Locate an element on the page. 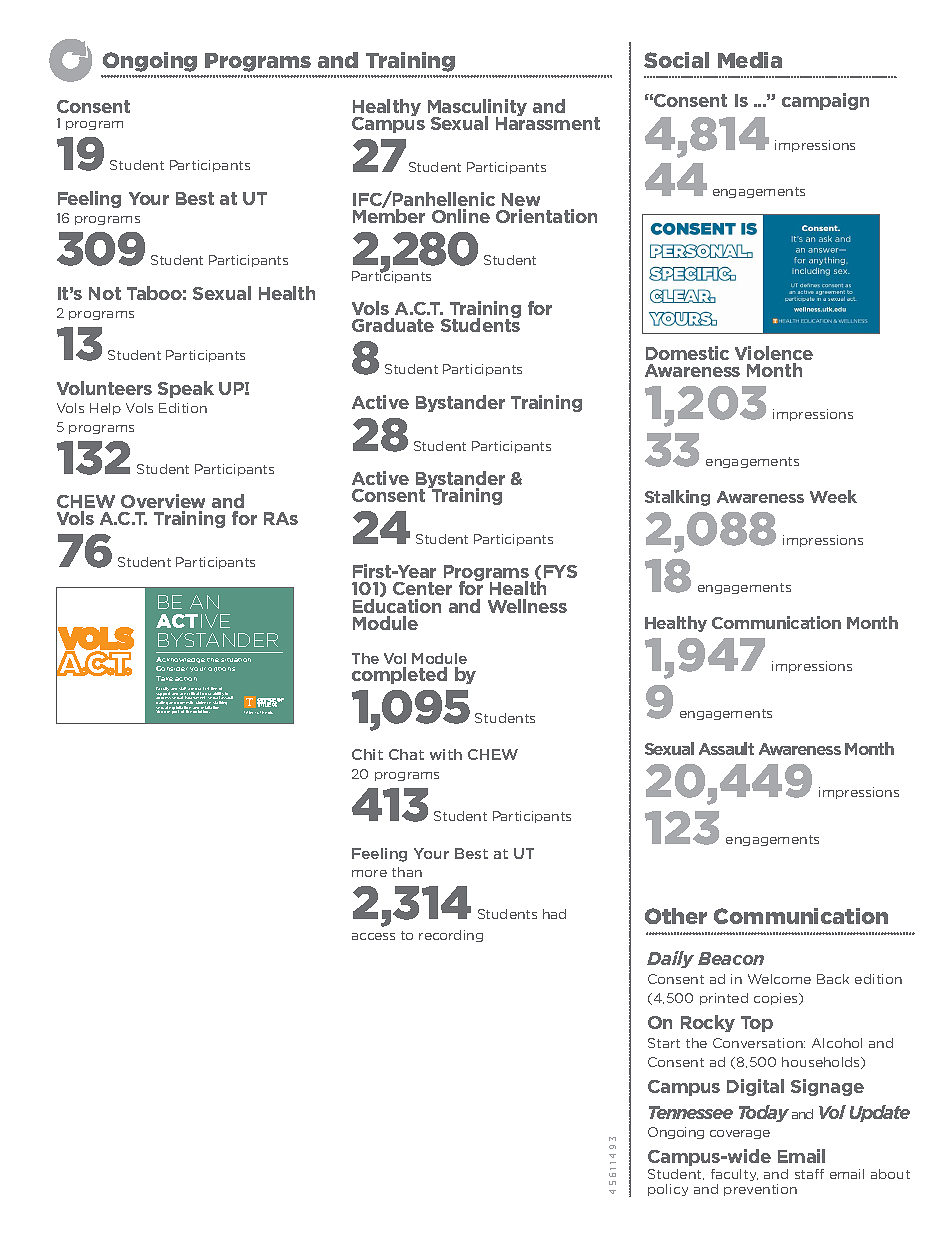 The height and width of the page is (1233, 952). Masculinity is located at coordinates (477, 109).
